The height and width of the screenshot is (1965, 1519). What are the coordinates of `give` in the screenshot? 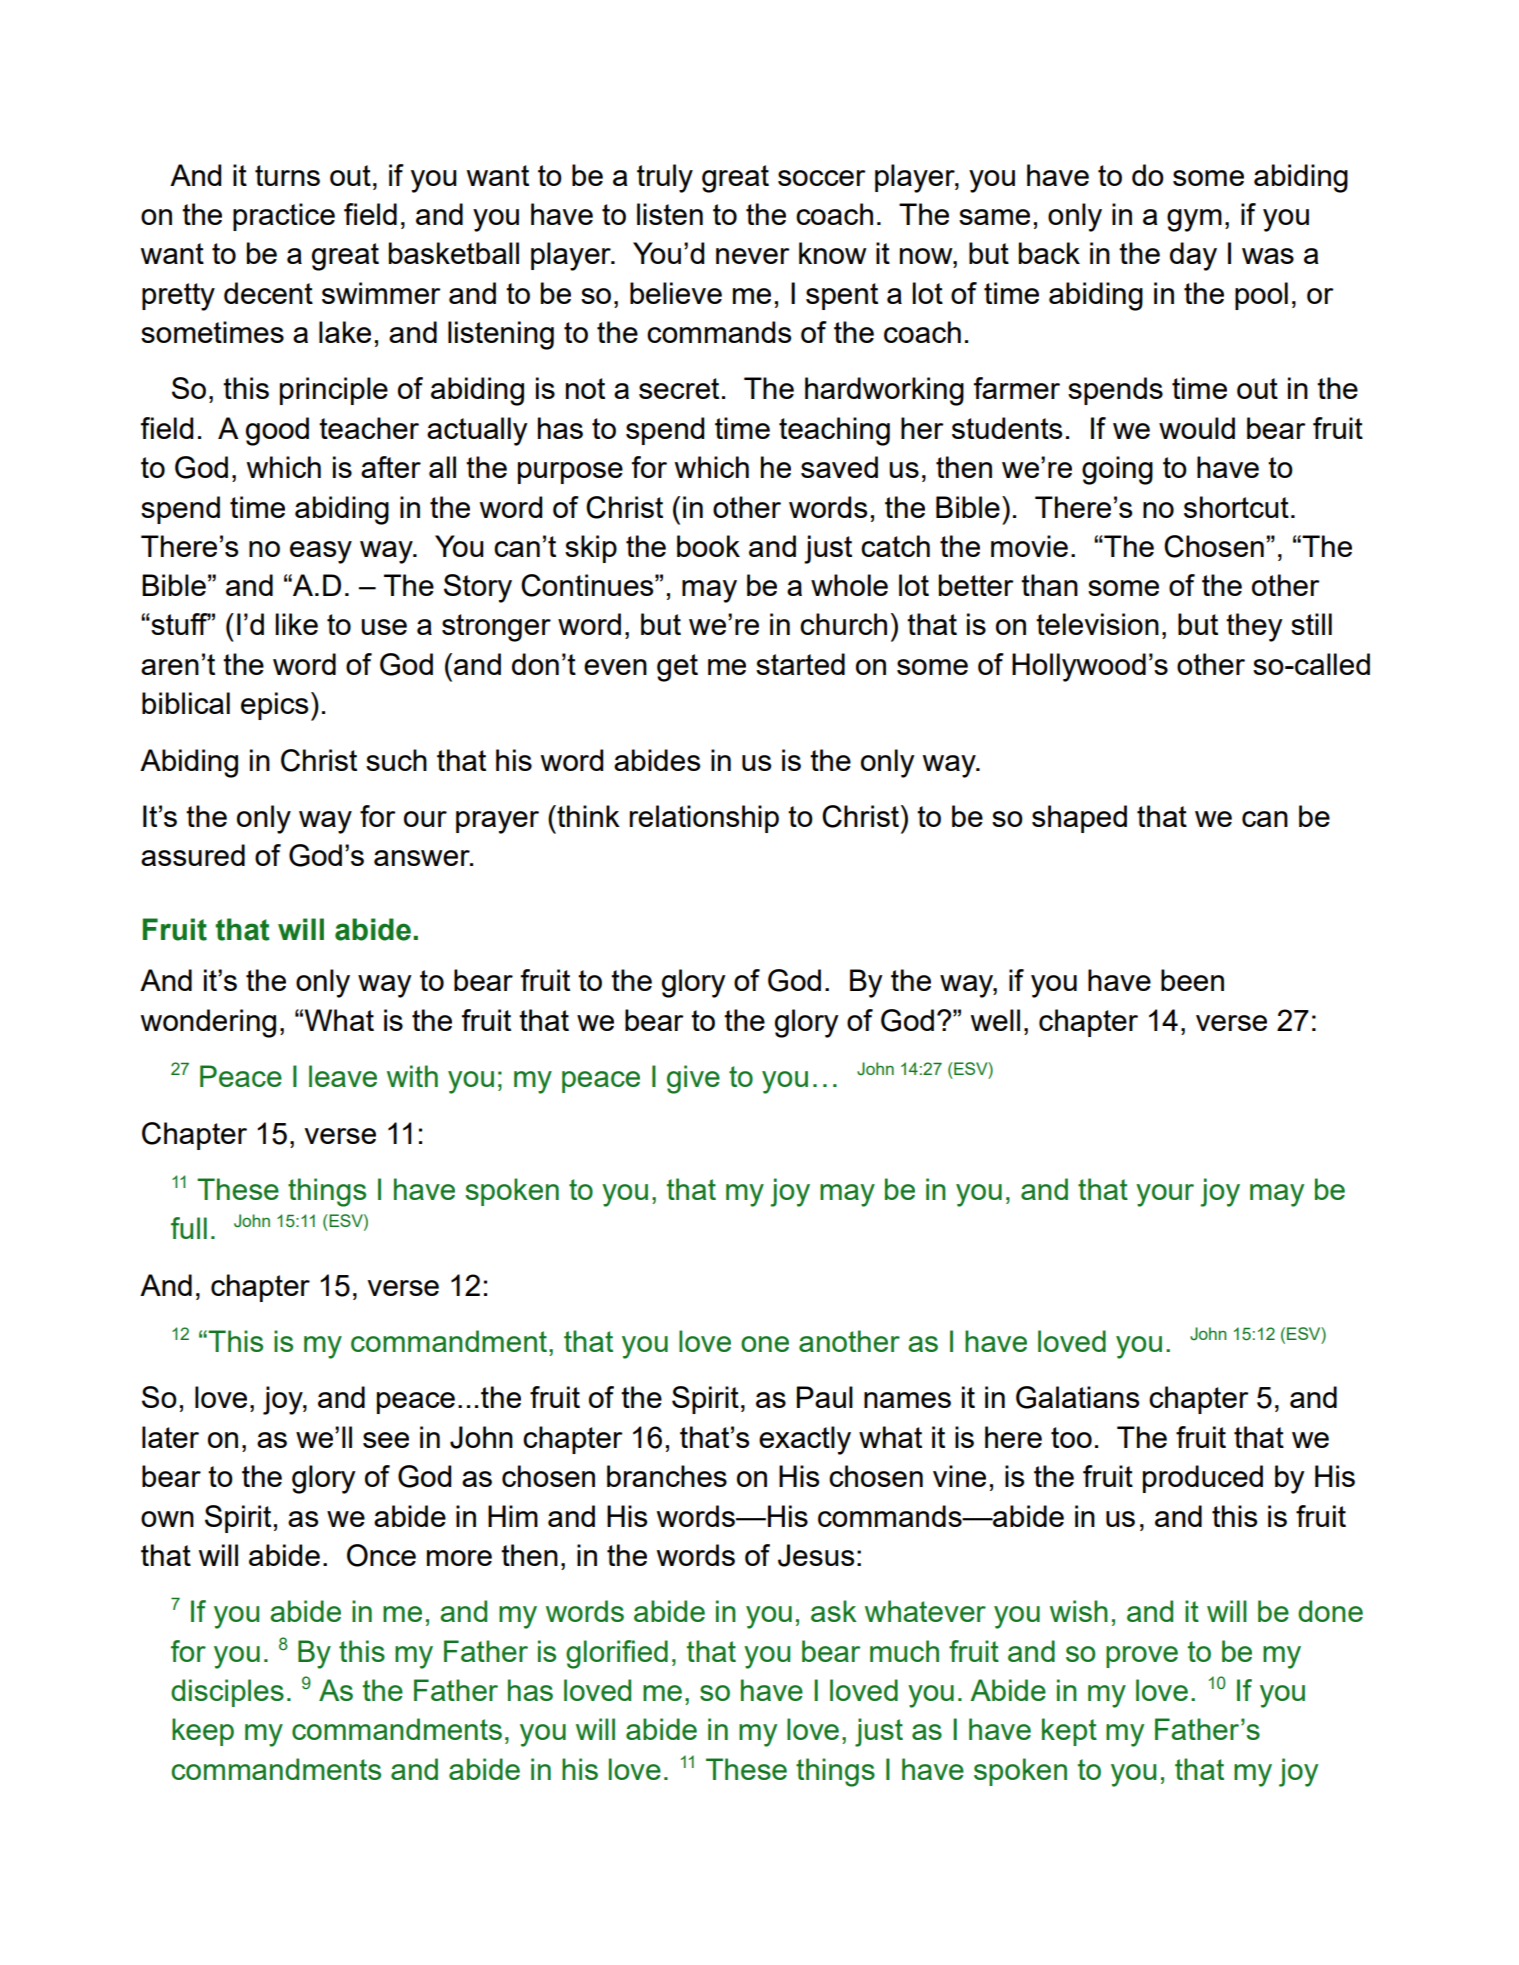 It's located at (693, 1079).
